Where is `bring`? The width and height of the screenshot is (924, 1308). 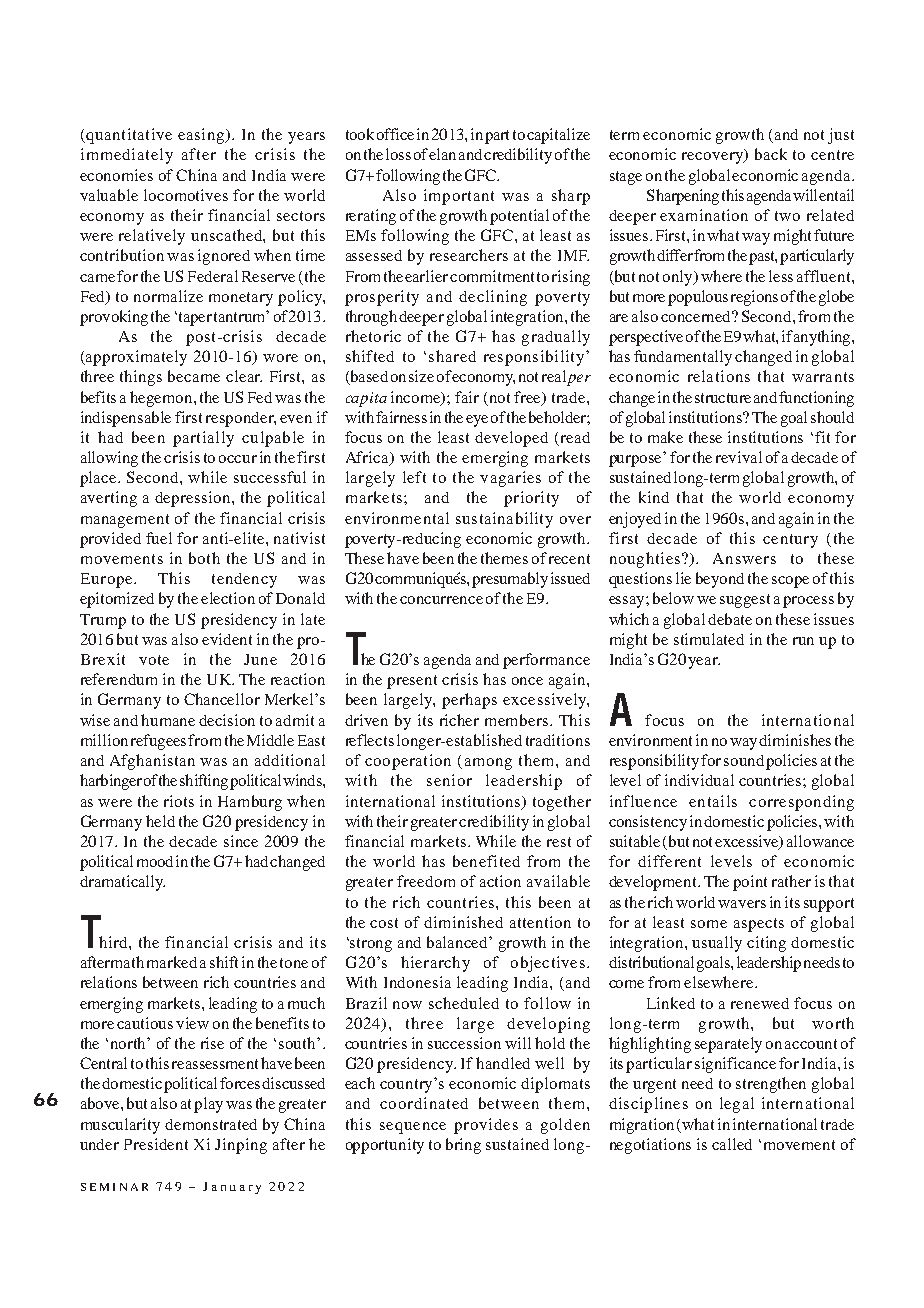
bring is located at coordinates (463, 1146).
